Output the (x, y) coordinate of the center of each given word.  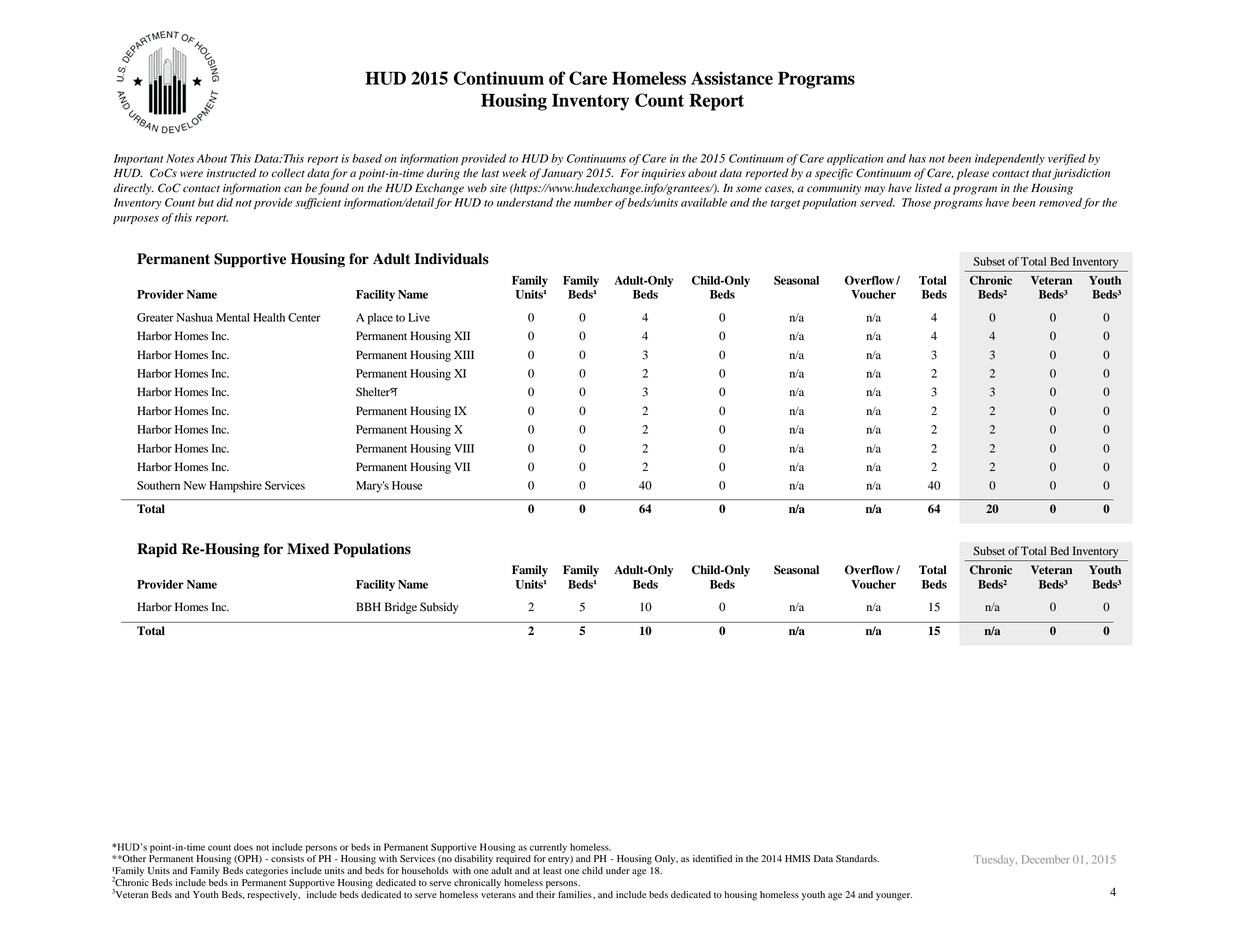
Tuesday (995, 860)
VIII (464, 448)
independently (1010, 159)
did (225, 202)
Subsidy (439, 608)
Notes (180, 158)
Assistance (732, 78)
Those (916, 202)
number (593, 202)
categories (267, 872)
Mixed (308, 549)
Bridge (401, 608)
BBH (368, 606)
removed (1060, 202)
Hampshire (235, 487)
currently (548, 848)
